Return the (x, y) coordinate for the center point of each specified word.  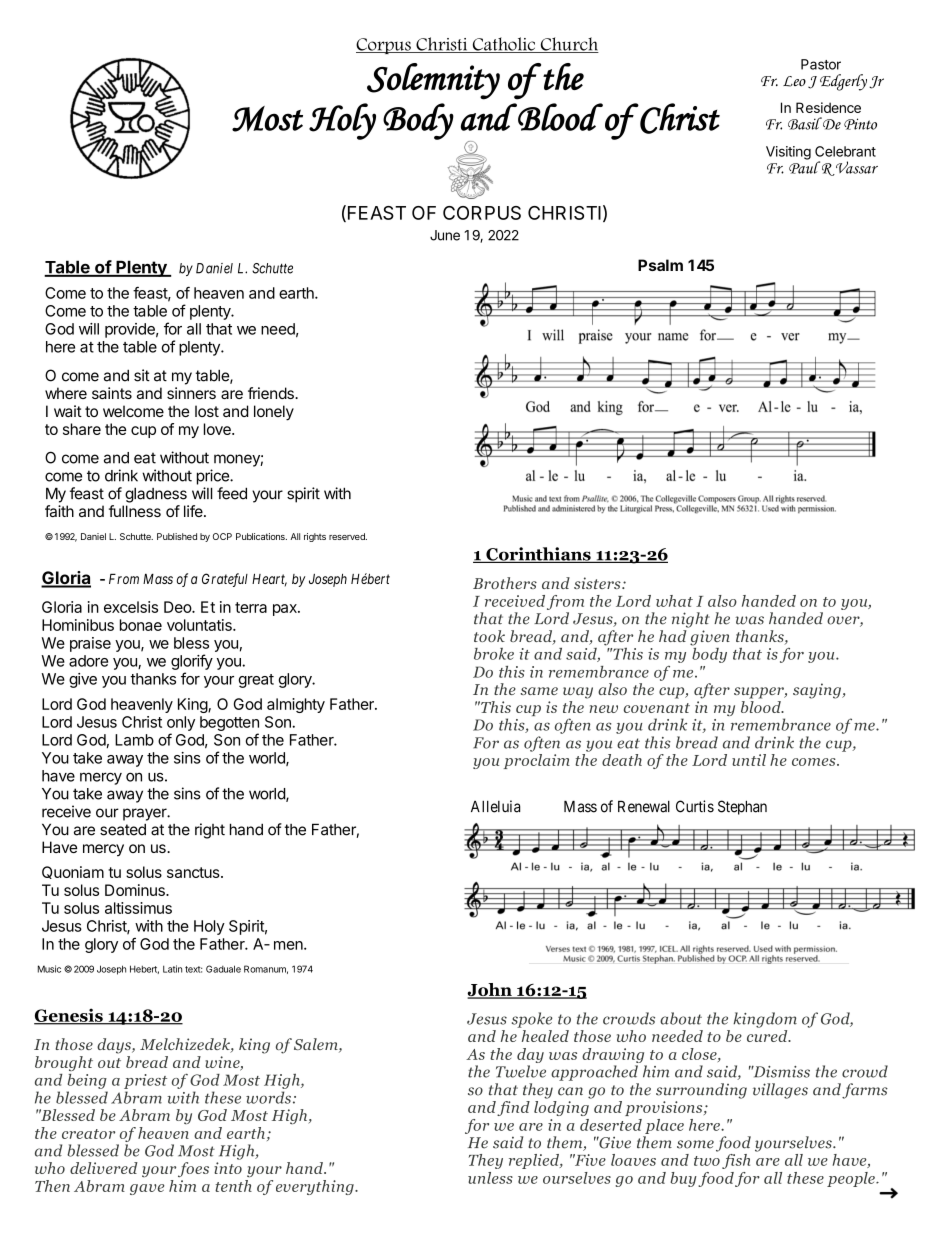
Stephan (742, 807)
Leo (794, 81)
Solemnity (433, 81)
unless (490, 1178)
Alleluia (495, 806)
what (674, 601)
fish (736, 1161)
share (82, 429)
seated (123, 829)
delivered (104, 1168)
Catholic (503, 45)
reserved (348, 536)
